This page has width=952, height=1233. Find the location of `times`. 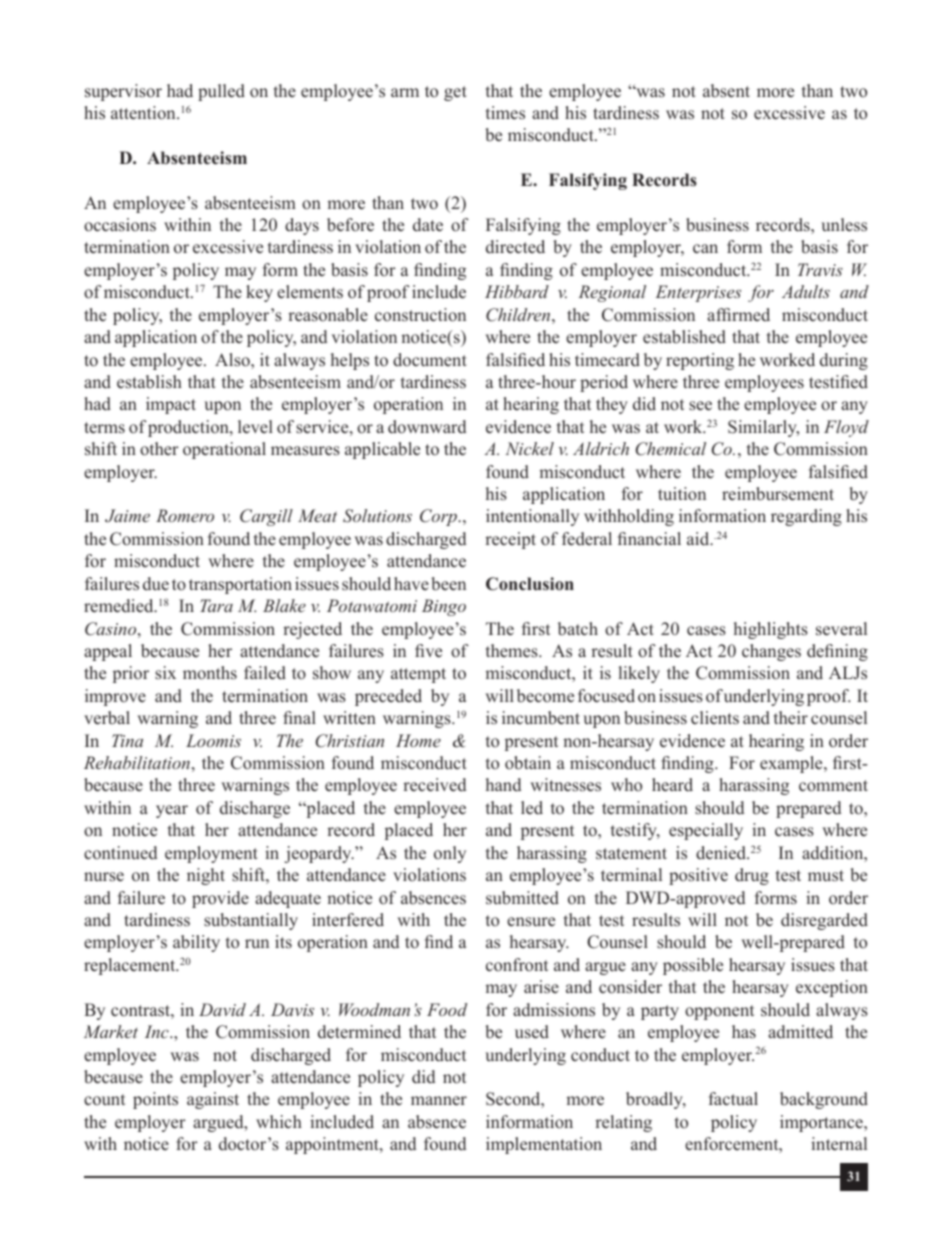

times is located at coordinates (505, 113).
